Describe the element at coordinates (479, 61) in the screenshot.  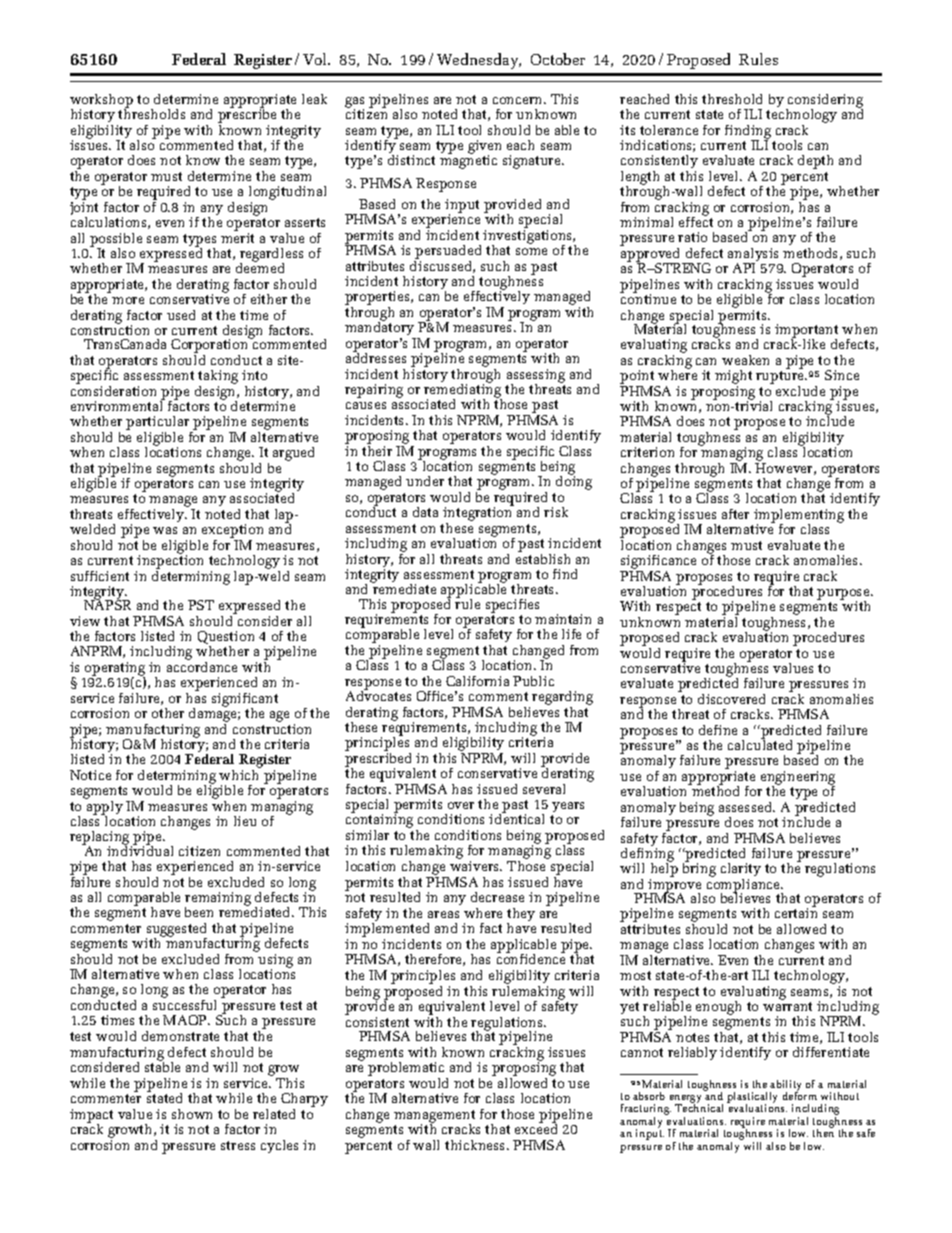
I see `Wednesday` at that location.
